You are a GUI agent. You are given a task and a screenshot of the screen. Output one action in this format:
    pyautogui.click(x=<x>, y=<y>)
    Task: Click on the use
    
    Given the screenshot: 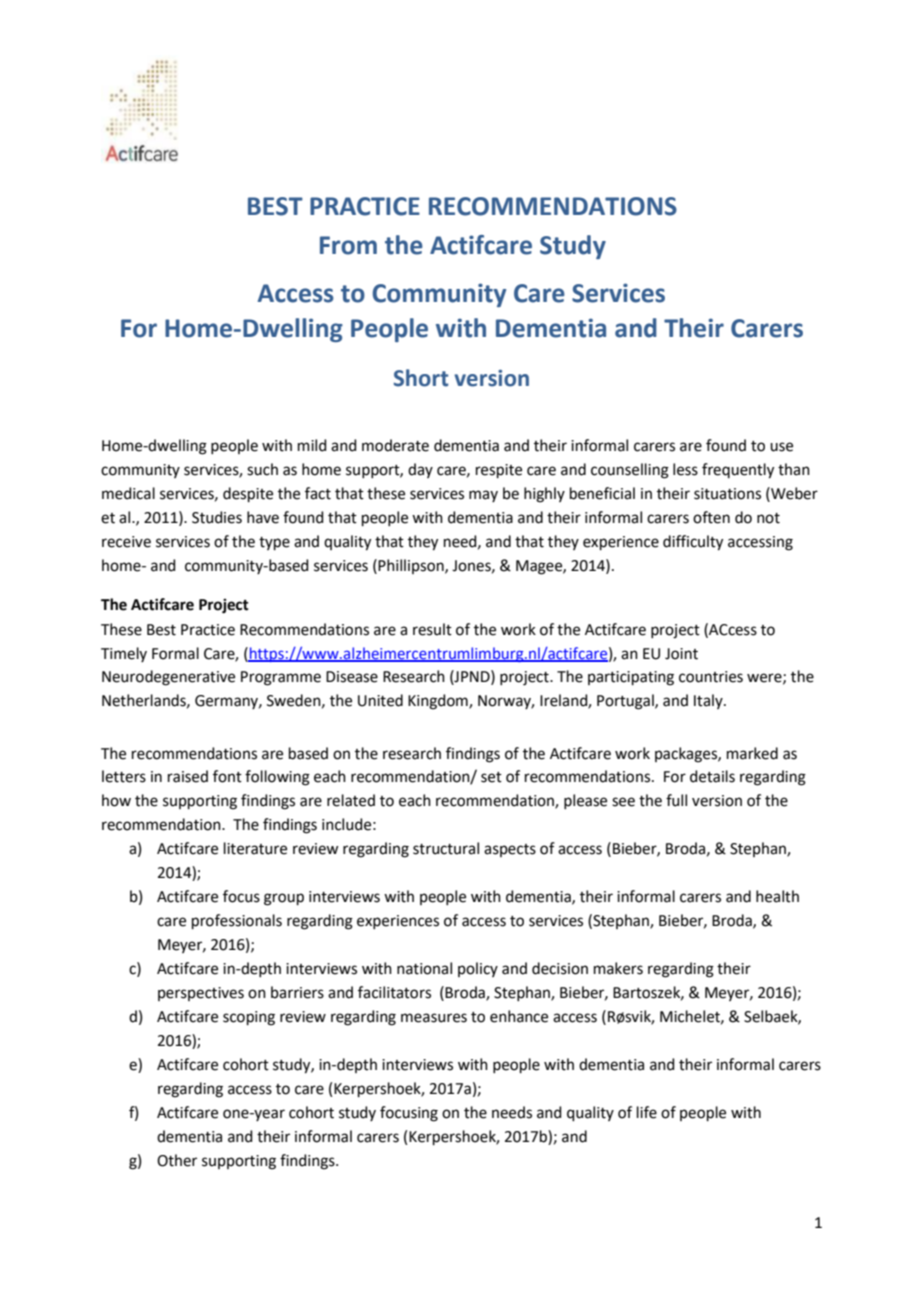 What is the action you would take?
    pyautogui.click(x=781, y=447)
